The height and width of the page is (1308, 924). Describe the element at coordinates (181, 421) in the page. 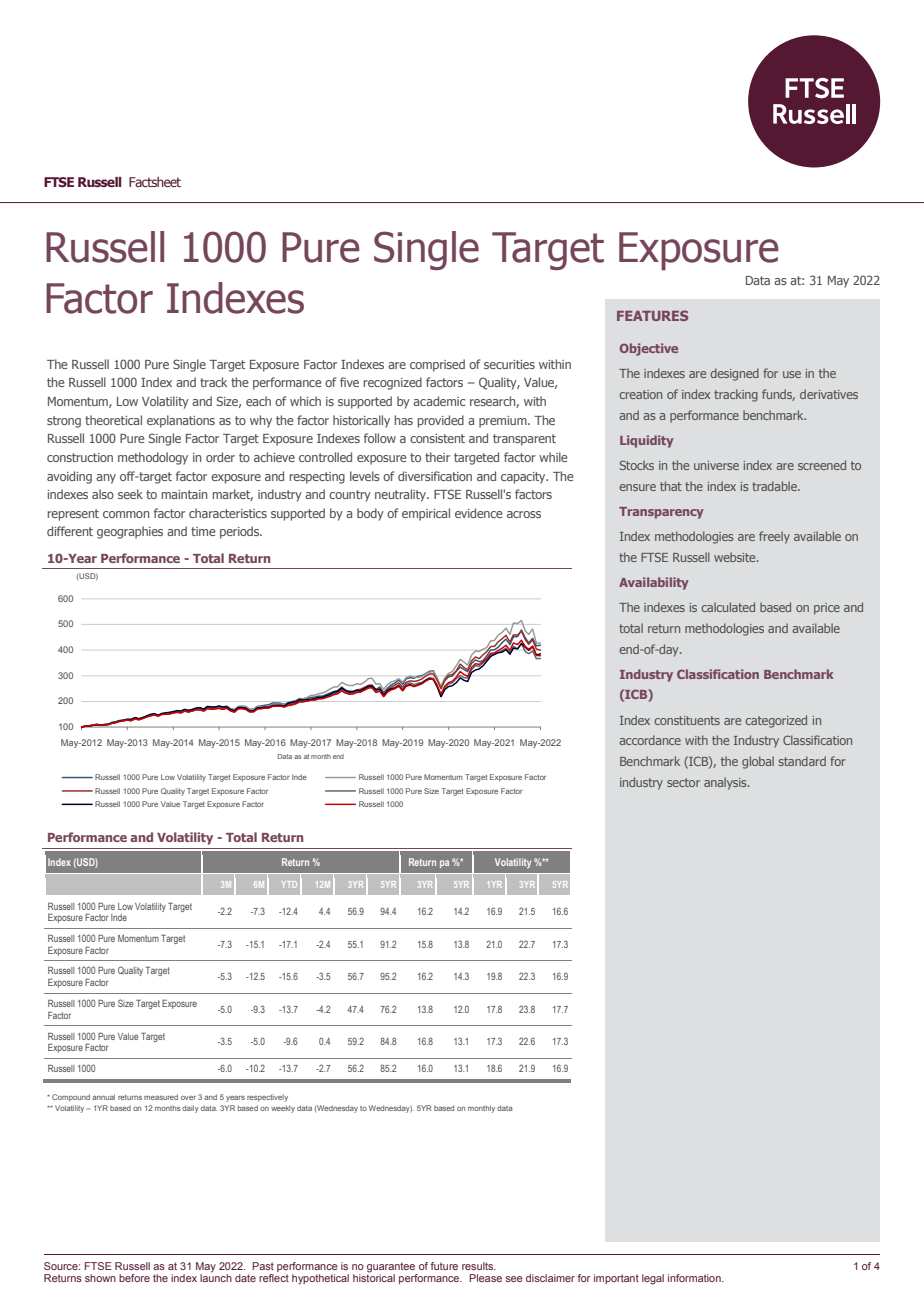

I see `explanations` at that location.
